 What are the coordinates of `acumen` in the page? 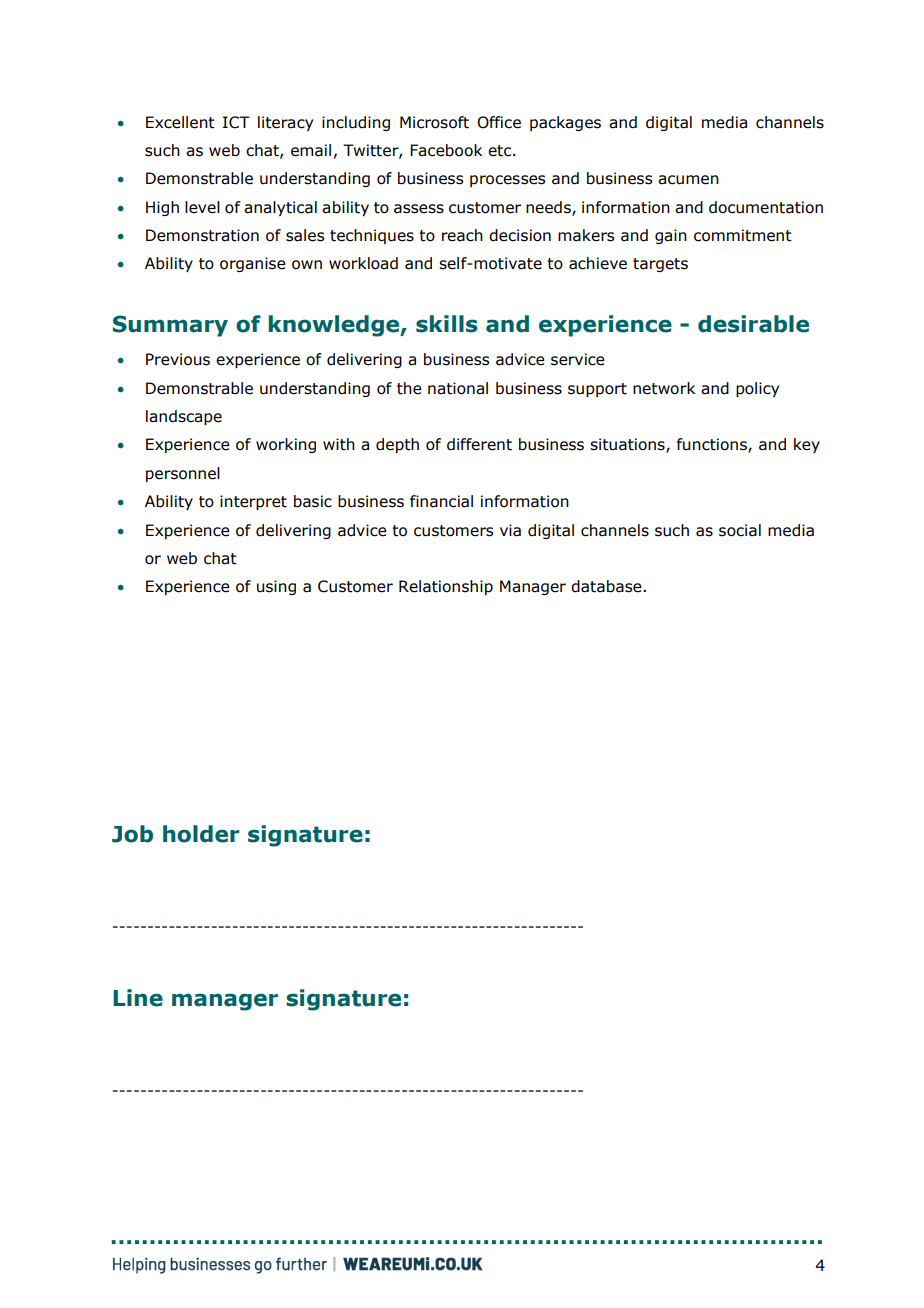 It's located at (688, 180).
